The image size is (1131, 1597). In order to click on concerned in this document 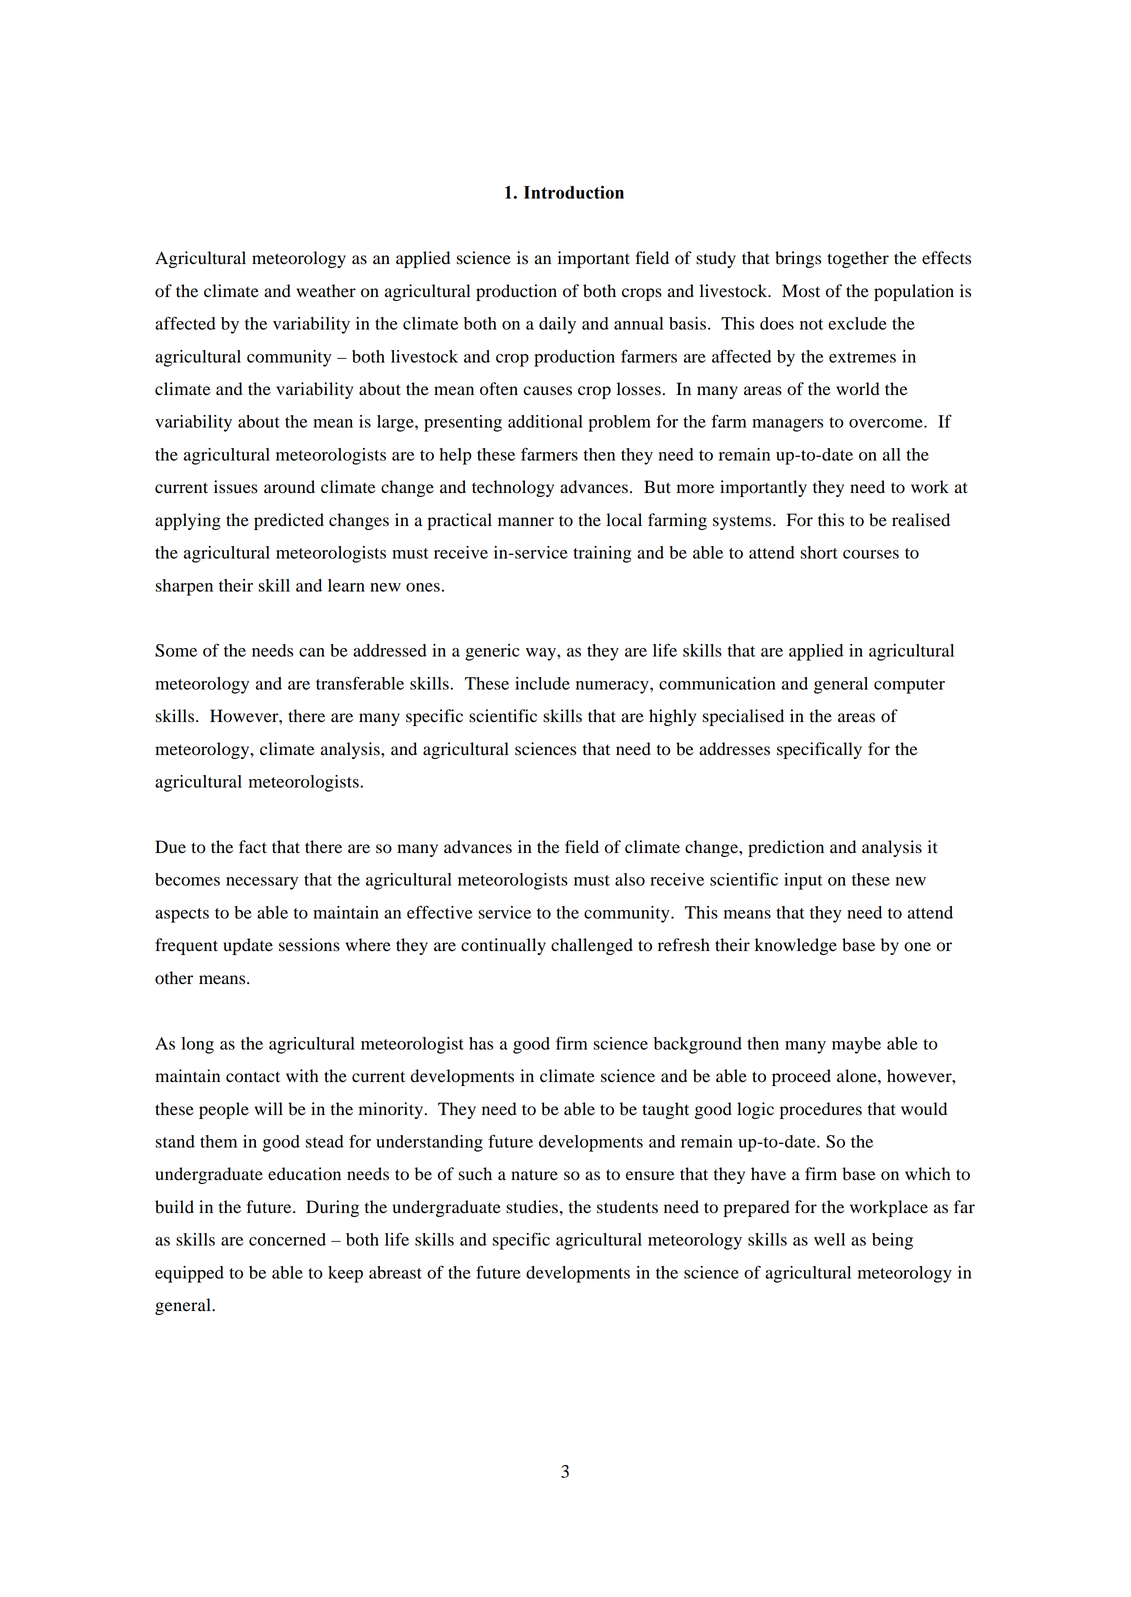, I will do `click(287, 1239)`.
